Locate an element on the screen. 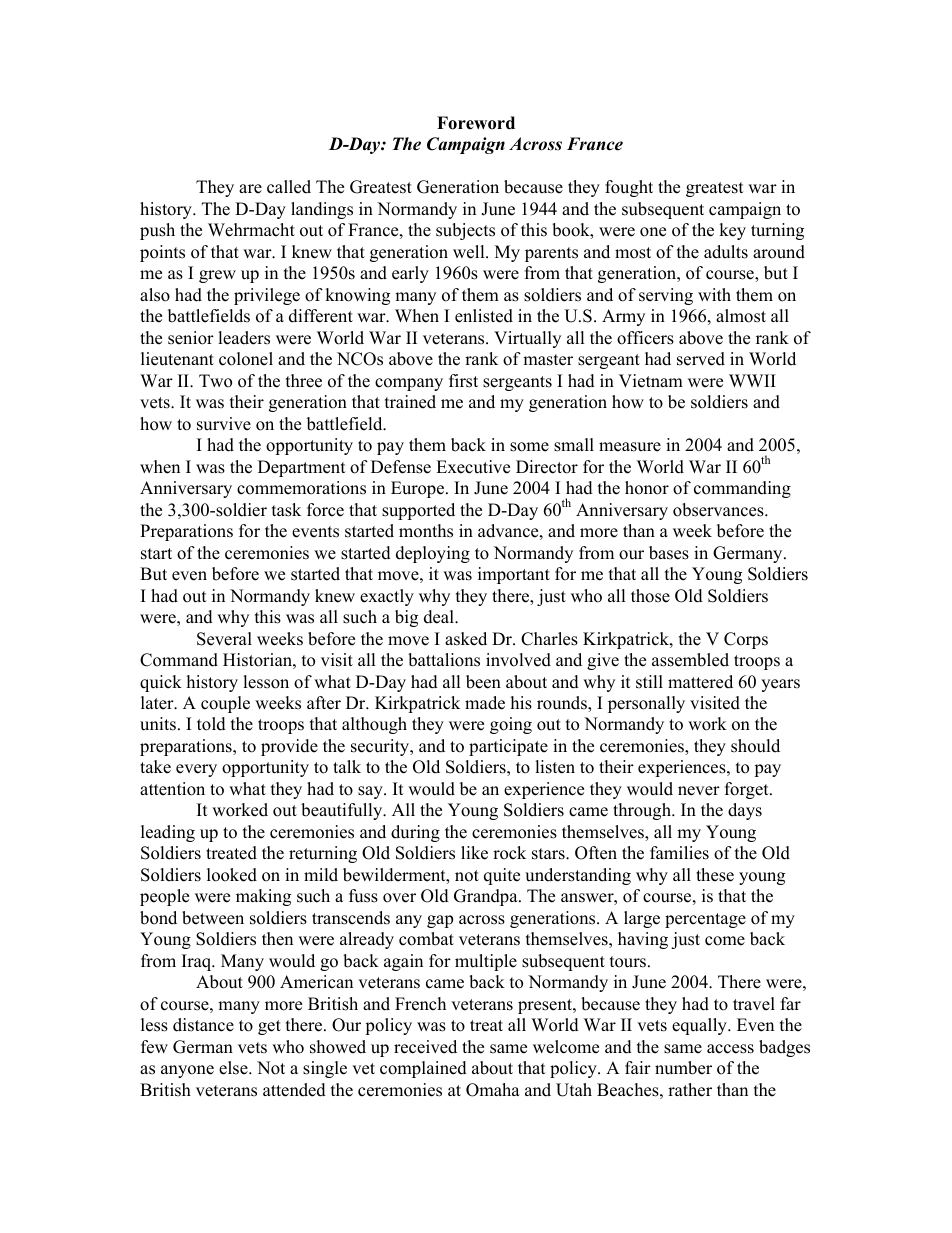 This screenshot has width=952, height=1233. Corps is located at coordinates (746, 640).
